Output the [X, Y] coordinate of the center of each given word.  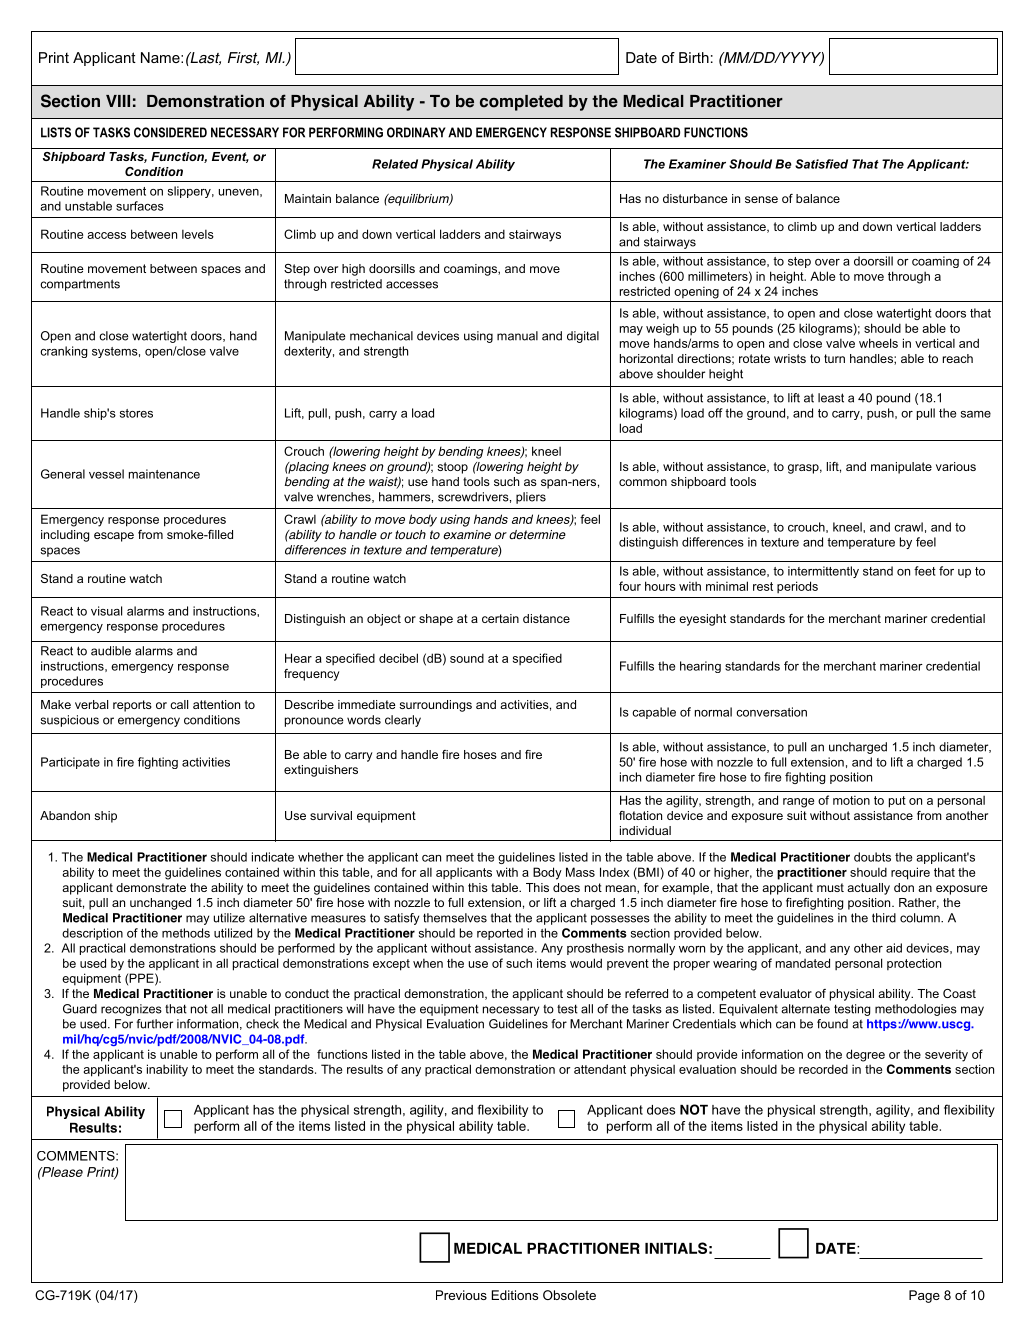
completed [521, 103]
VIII [118, 101]
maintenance [164, 474]
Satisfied [821, 164]
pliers [531, 498]
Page [924, 1296]
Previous [461, 1295]
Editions [515, 1295]
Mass [580, 872]
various [956, 466]
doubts [872, 857]
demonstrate [151, 887]
